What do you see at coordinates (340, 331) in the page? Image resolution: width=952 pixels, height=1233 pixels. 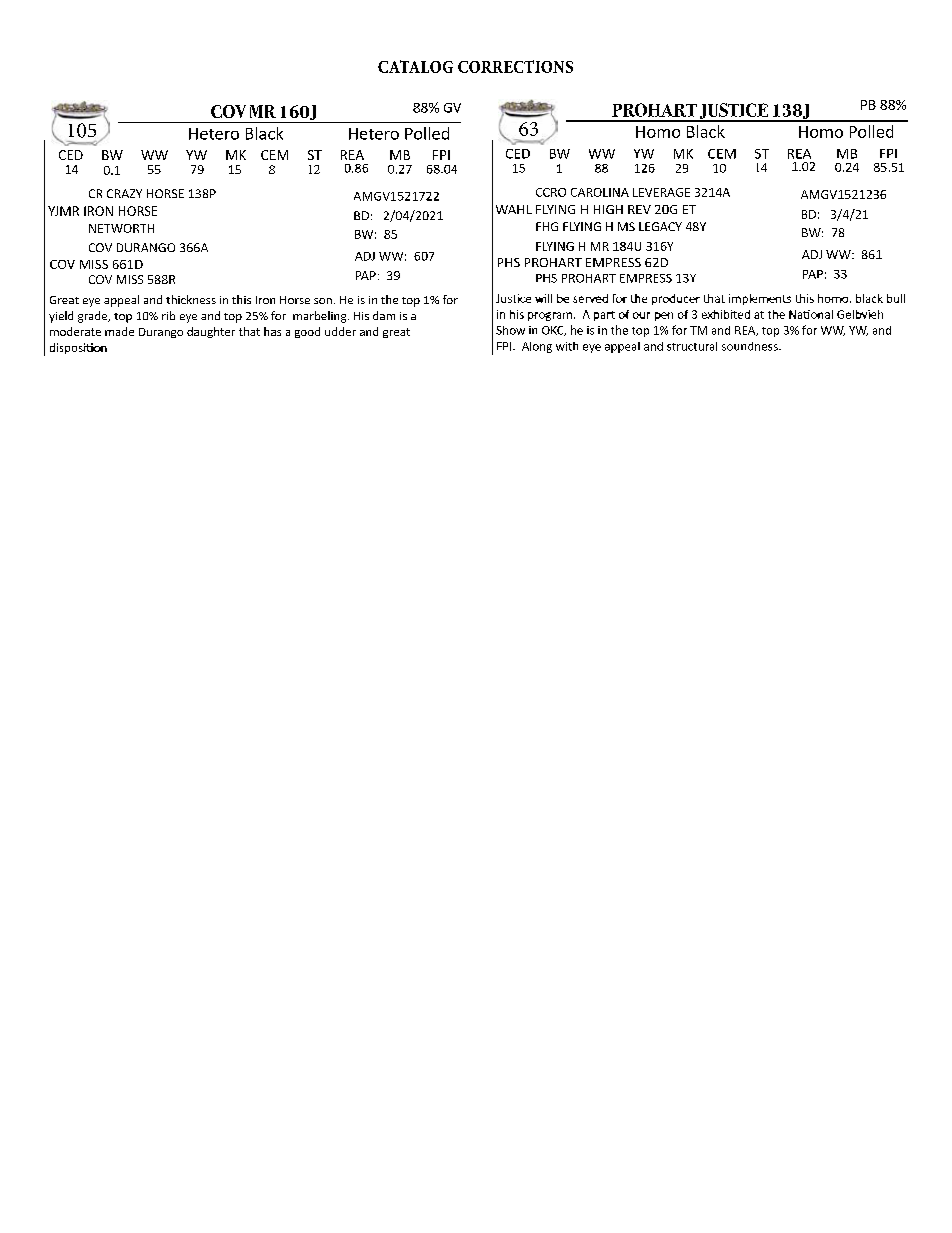 I see `udder` at bounding box center [340, 331].
